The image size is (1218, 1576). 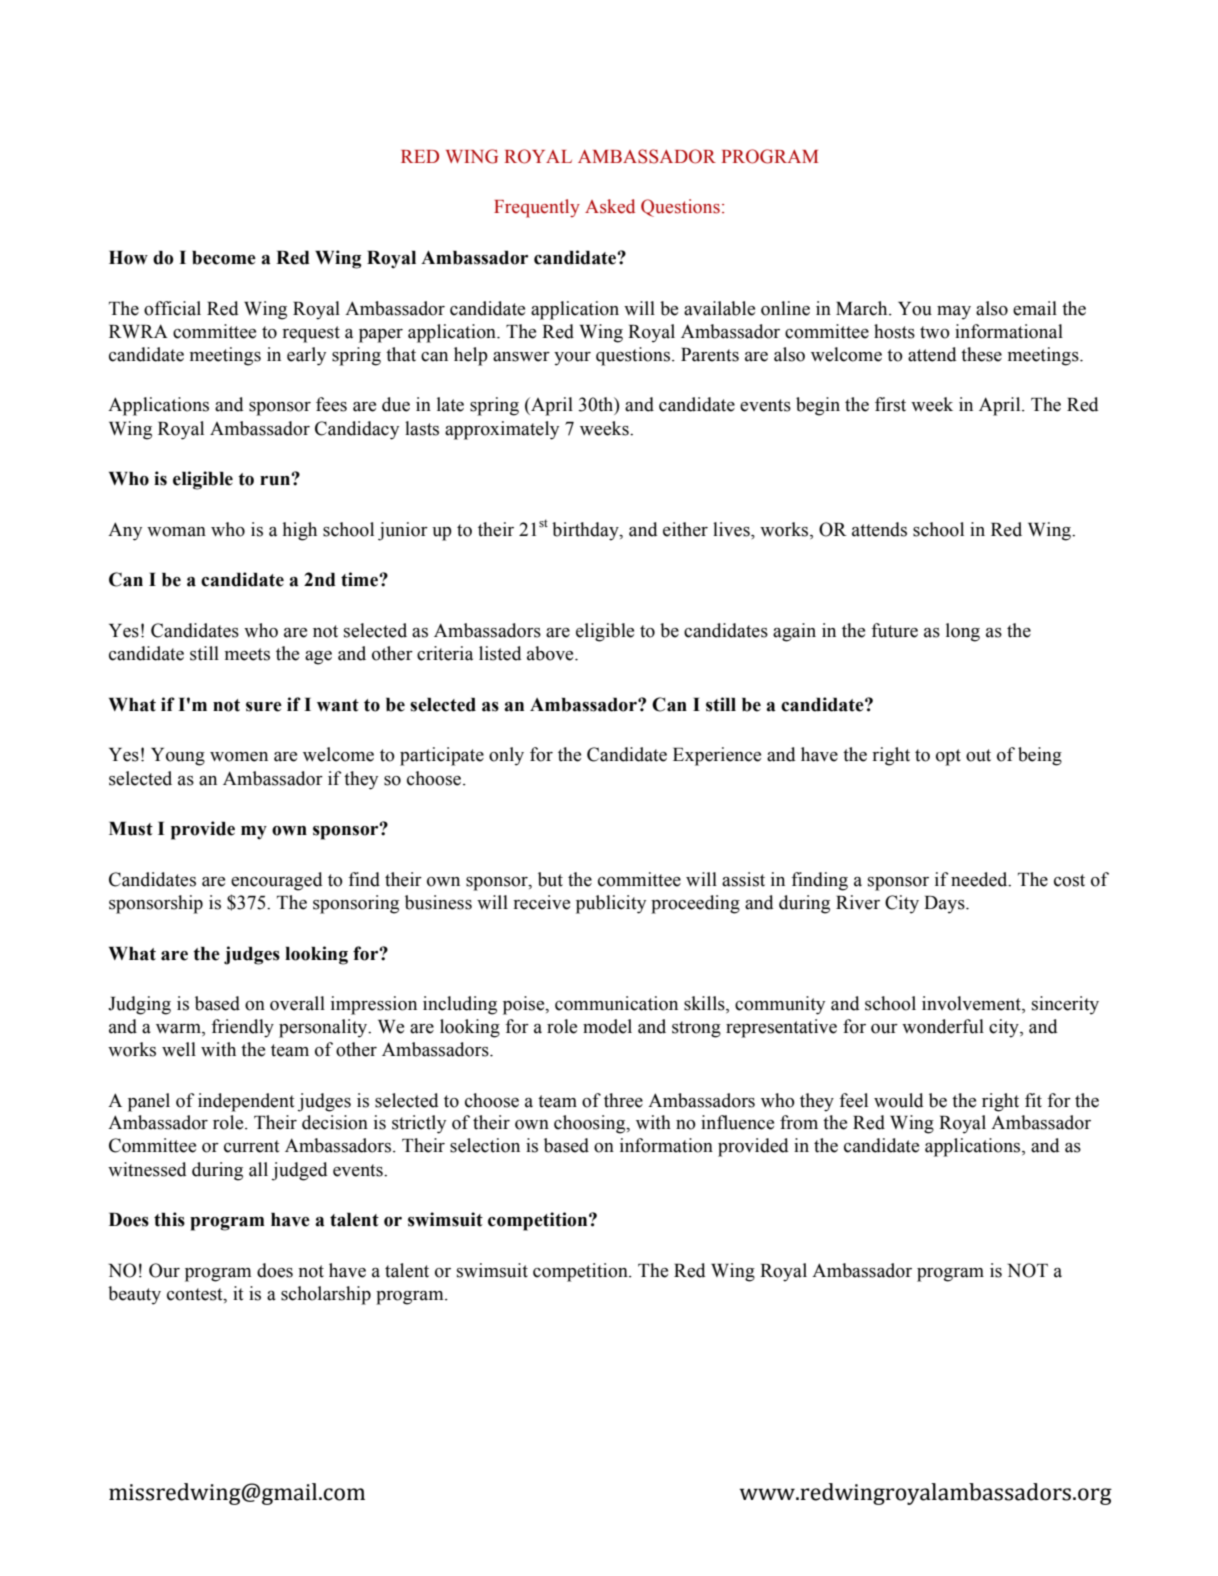 I want to click on opt, so click(x=948, y=757).
